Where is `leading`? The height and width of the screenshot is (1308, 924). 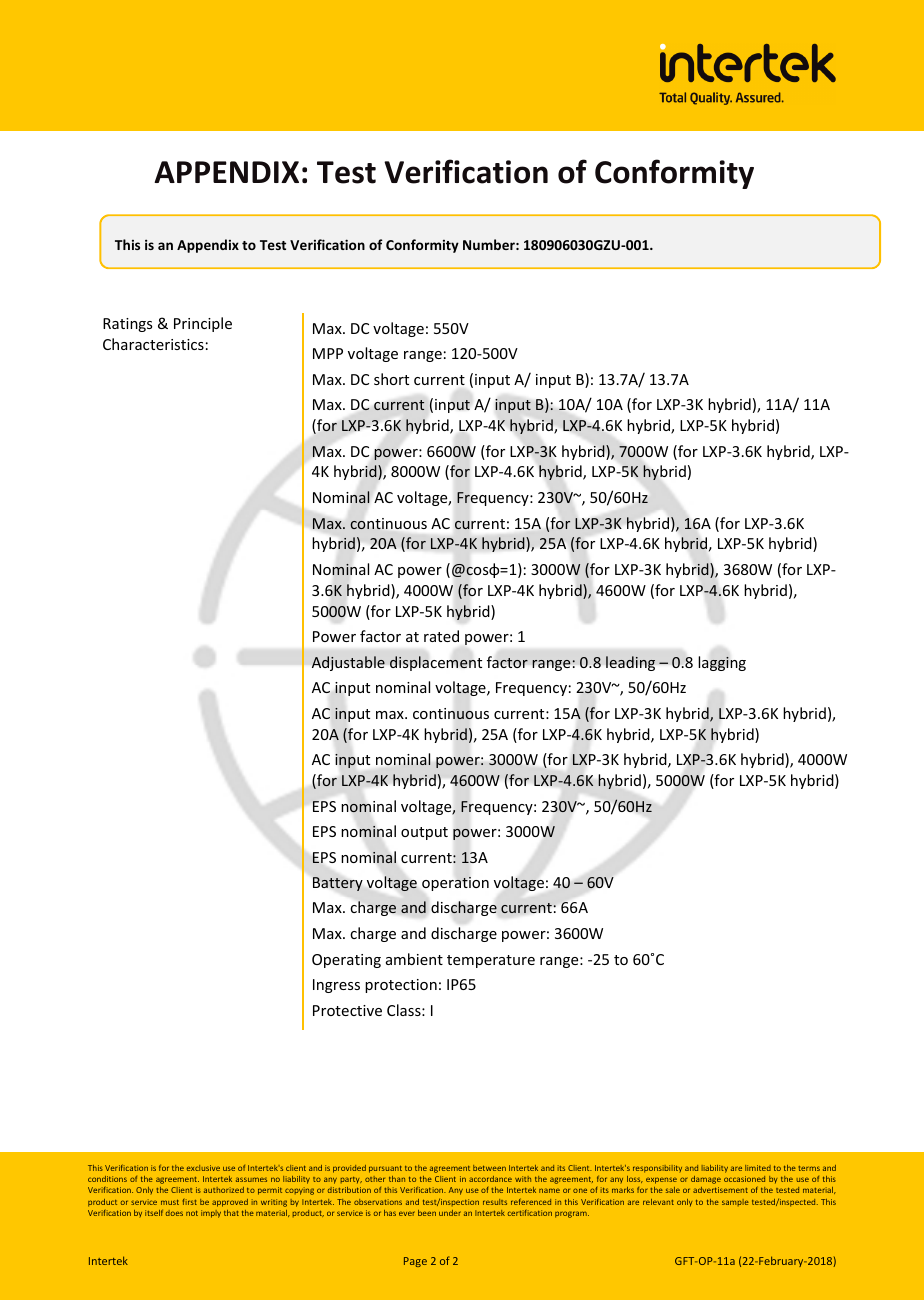
leading is located at coordinates (630, 663).
